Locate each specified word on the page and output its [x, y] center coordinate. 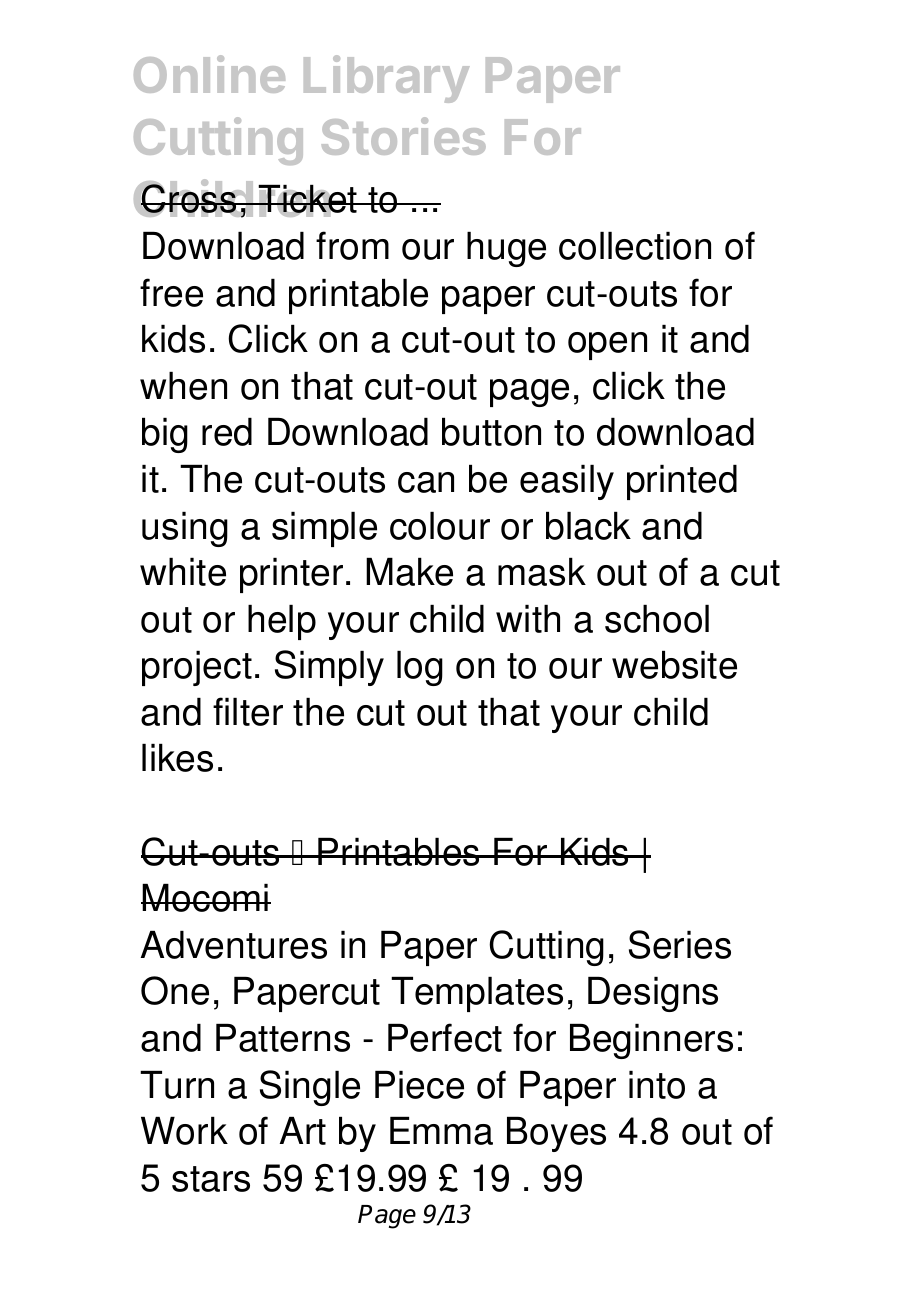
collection [635, 246]
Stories [404, 136]
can [426, 482]
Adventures [234, 945]
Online [209, 74]
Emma [441, 1131]
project [197, 668]
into [657, 1085]
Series [680, 944]
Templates [477, 994]
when [183, 386]
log [420, 668]
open [607, 346]
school [657, 619]
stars [211, 1179]
